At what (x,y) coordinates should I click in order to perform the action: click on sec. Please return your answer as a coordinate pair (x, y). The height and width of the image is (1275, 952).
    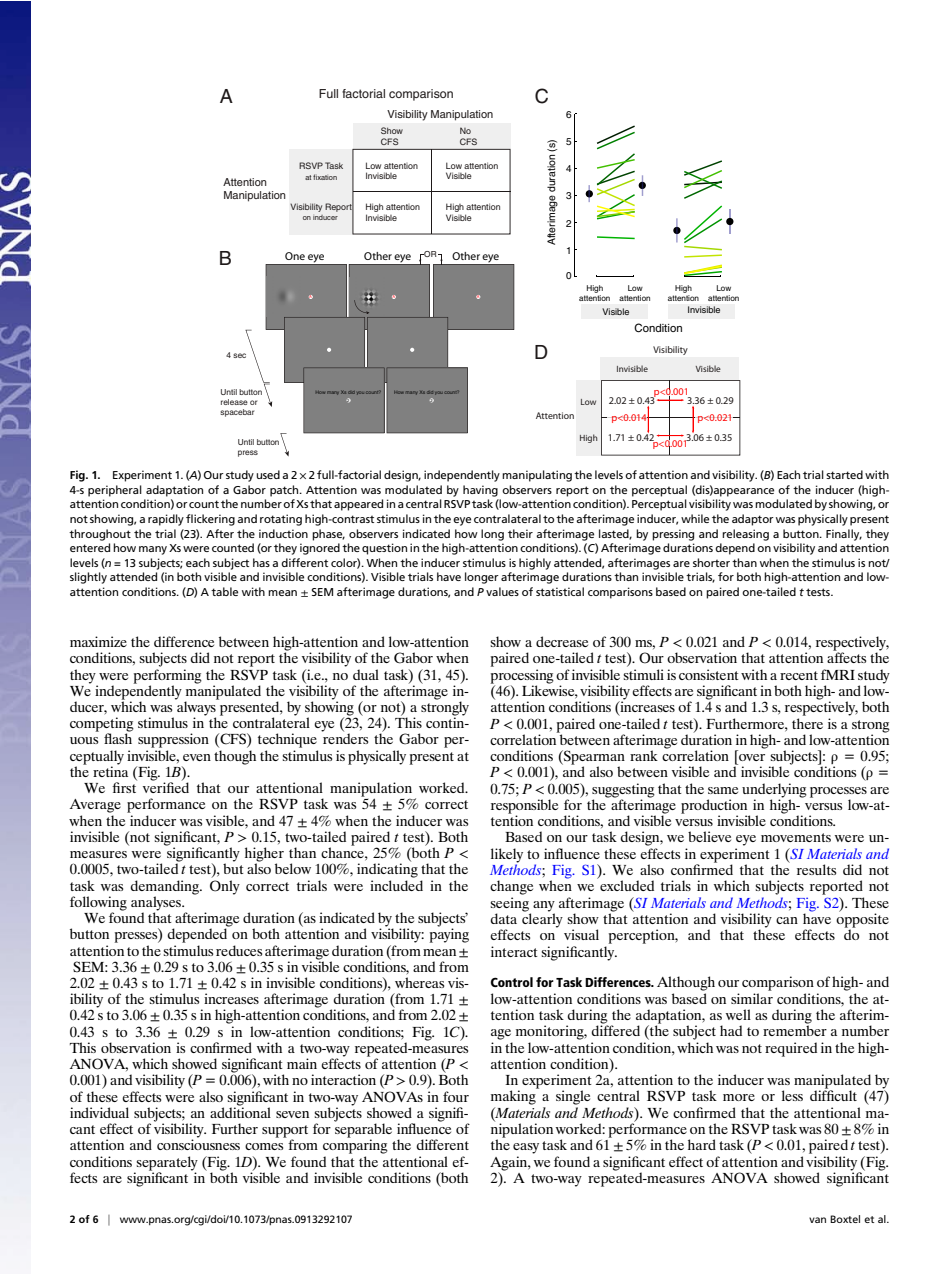
    Looking at the image, I should click on (239, 355).
